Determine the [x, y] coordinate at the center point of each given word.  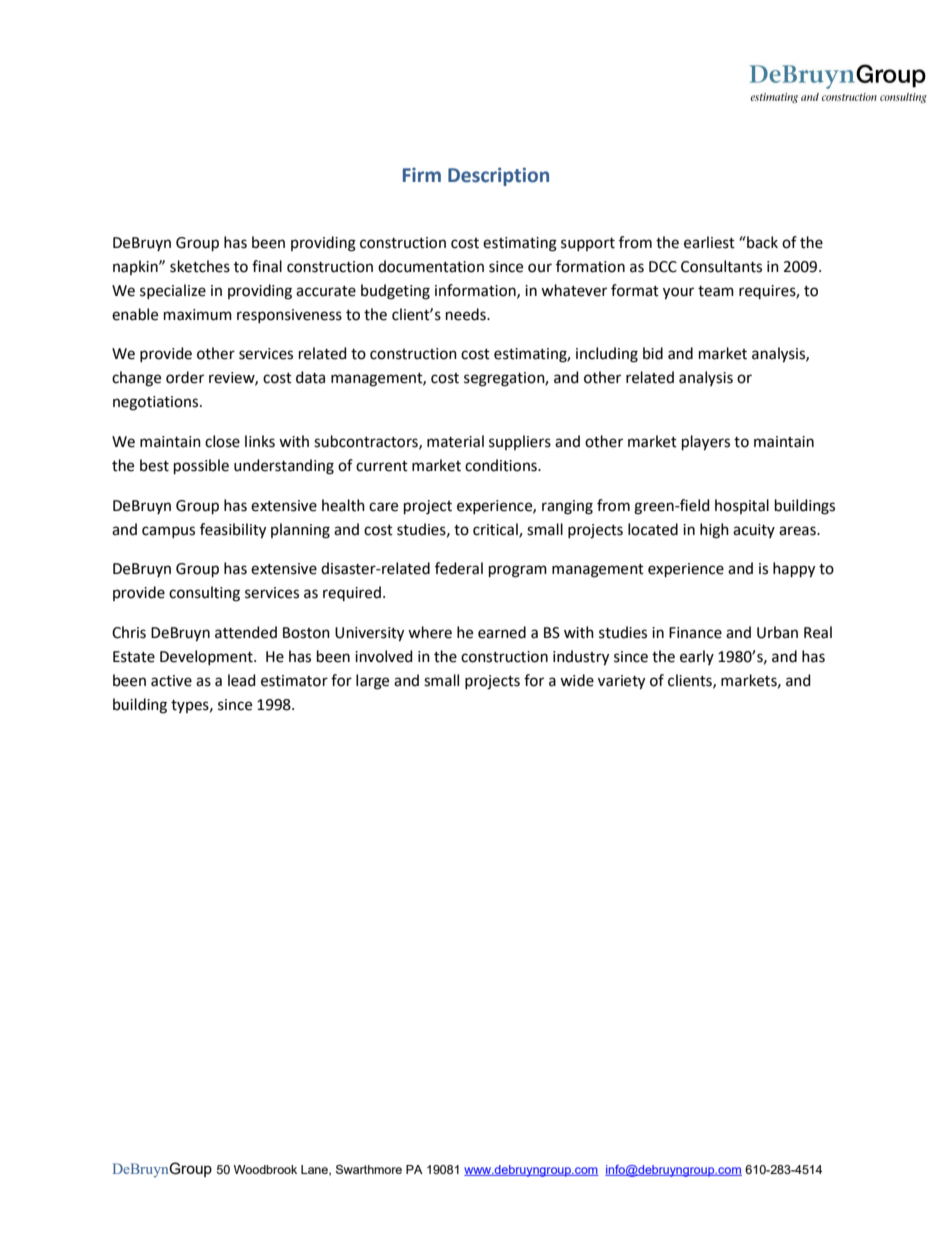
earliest [709, 242]
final [267, 266]
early [697, 657]
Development [207, 657]
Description [498, 176]
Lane [315, 1170]
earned [502, 632]
